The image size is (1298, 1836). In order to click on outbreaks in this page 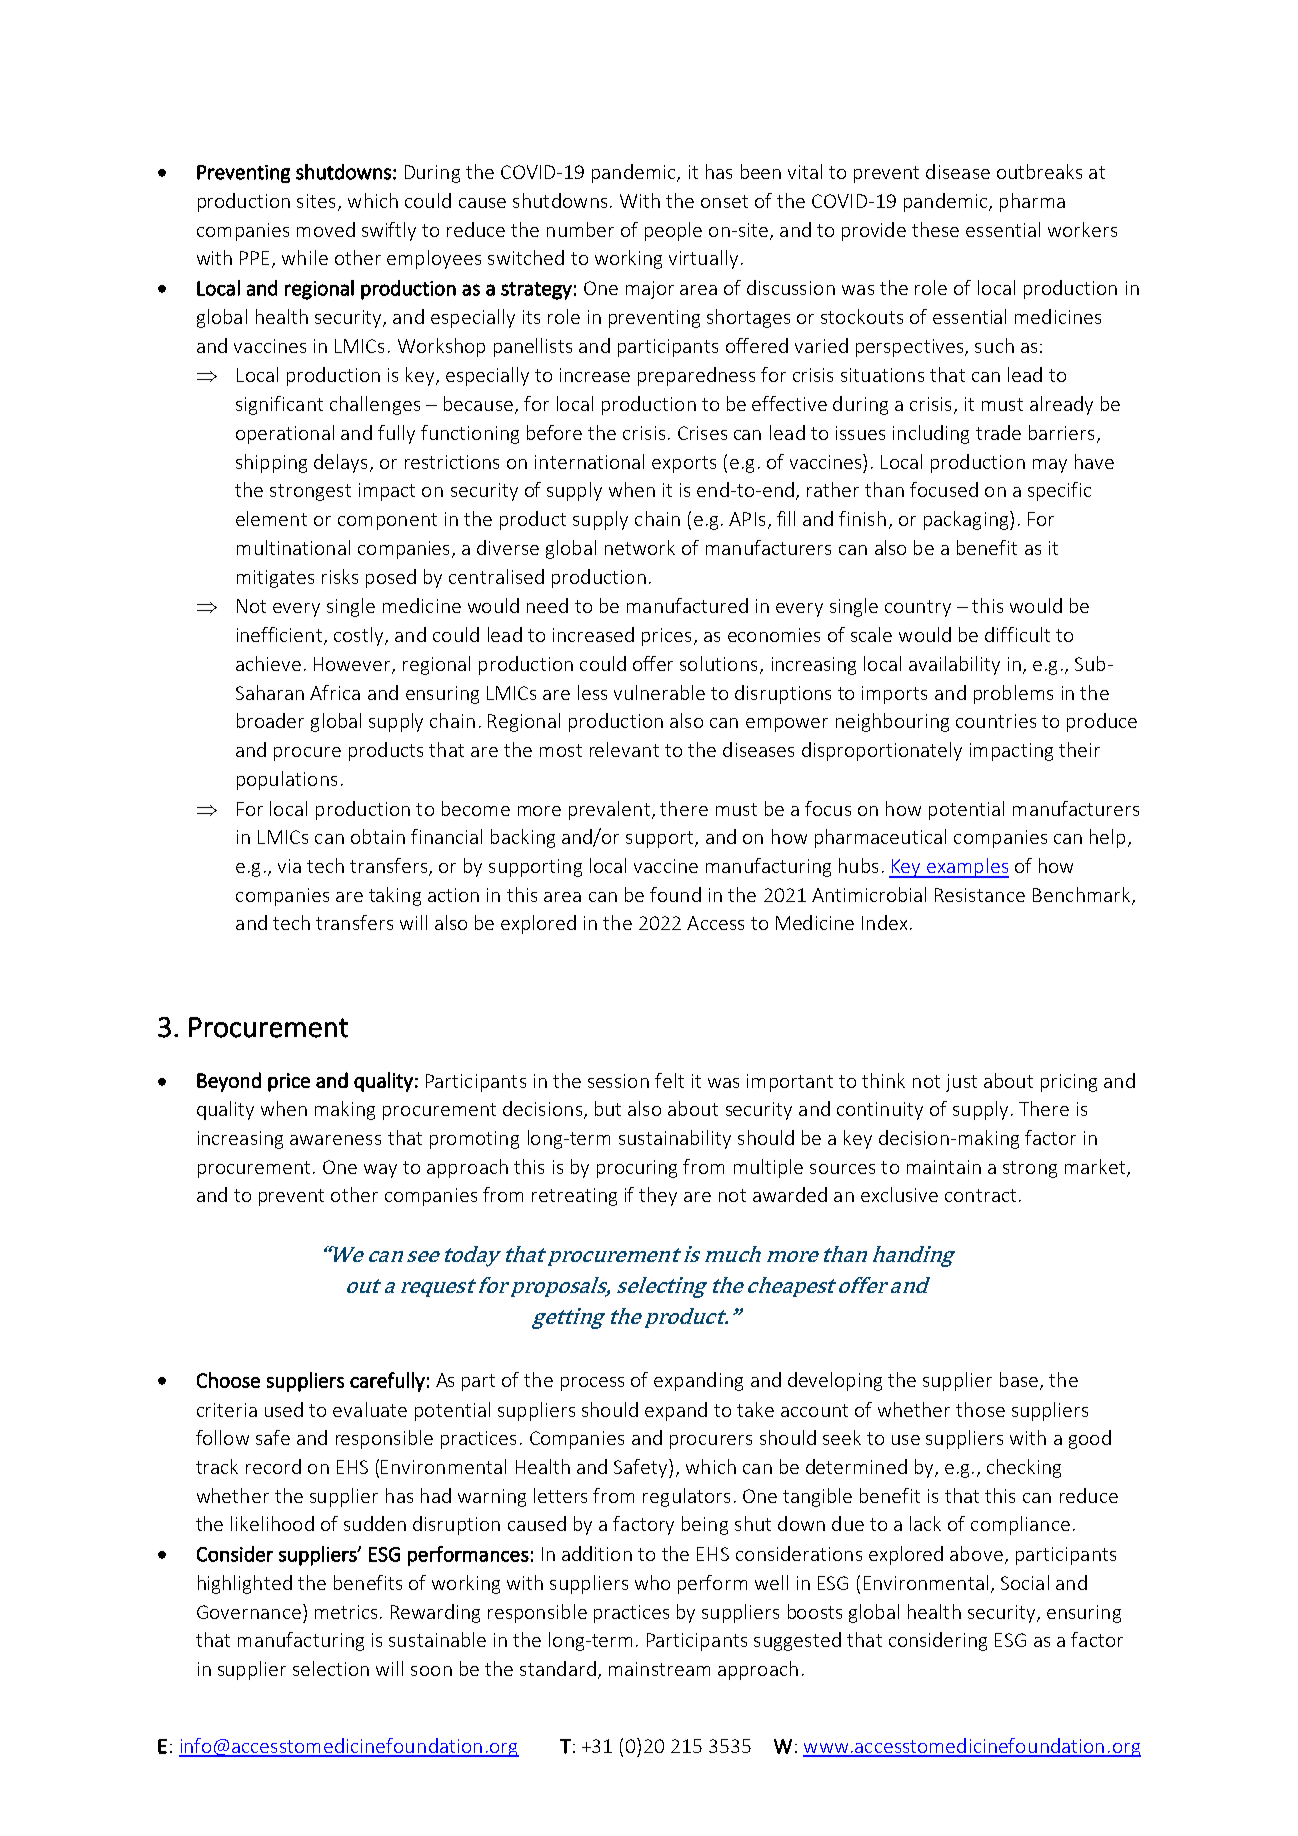, I will do `click(1039, 171)`.
